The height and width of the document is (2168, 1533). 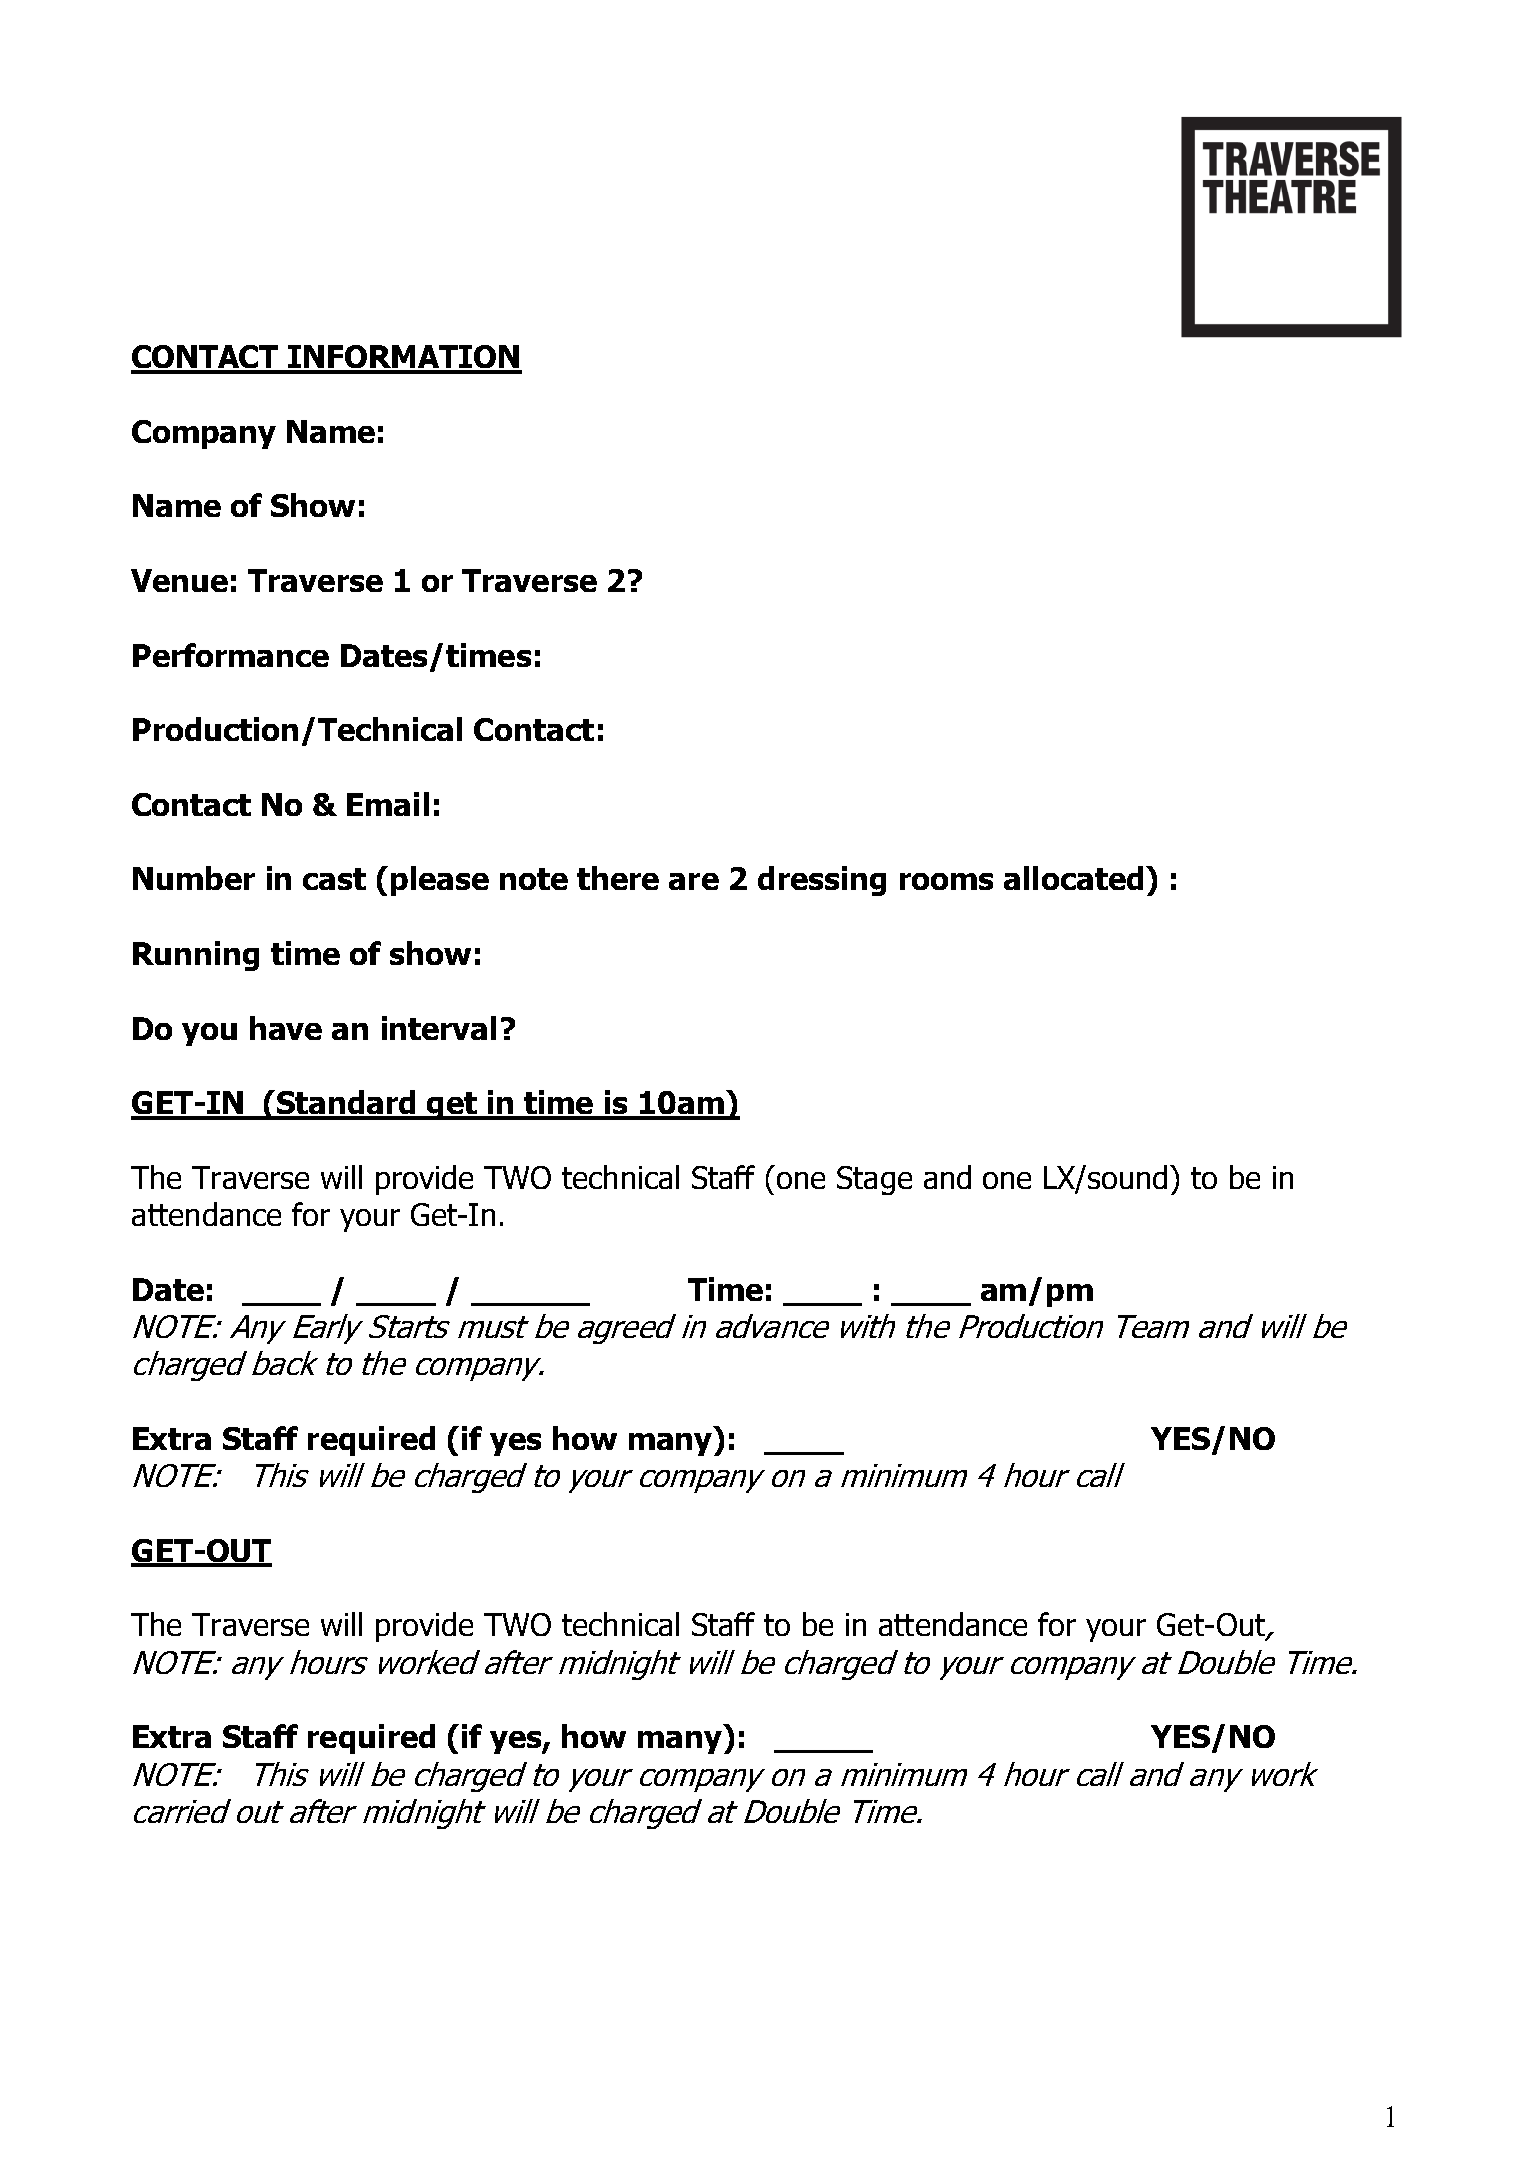 What do you see at coordinates (822, 881) in the document?
I see `dressing` at bounding box center [822, 881].
